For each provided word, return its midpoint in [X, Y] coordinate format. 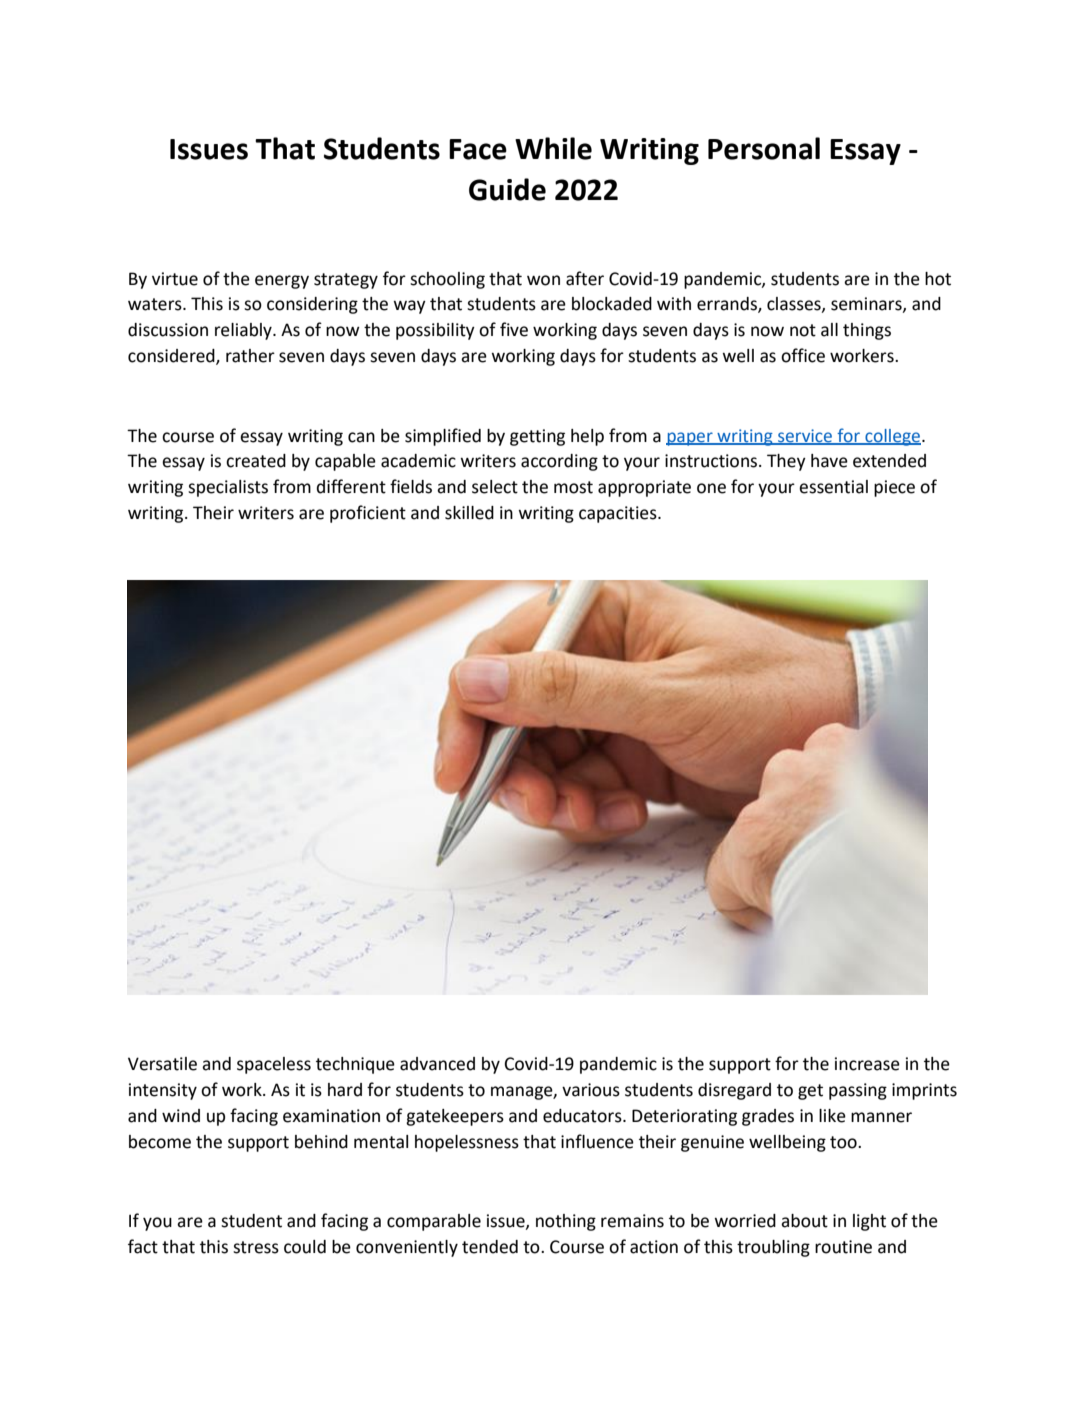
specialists [228, 488]
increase [867, 1064]
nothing [566, 1222]
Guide [507, 189]
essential [833, 487]
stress [256, 1247]
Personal [764, 148]
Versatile [162, 1064]
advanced [437, 1064]
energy [282, 282]
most [573, 487]
